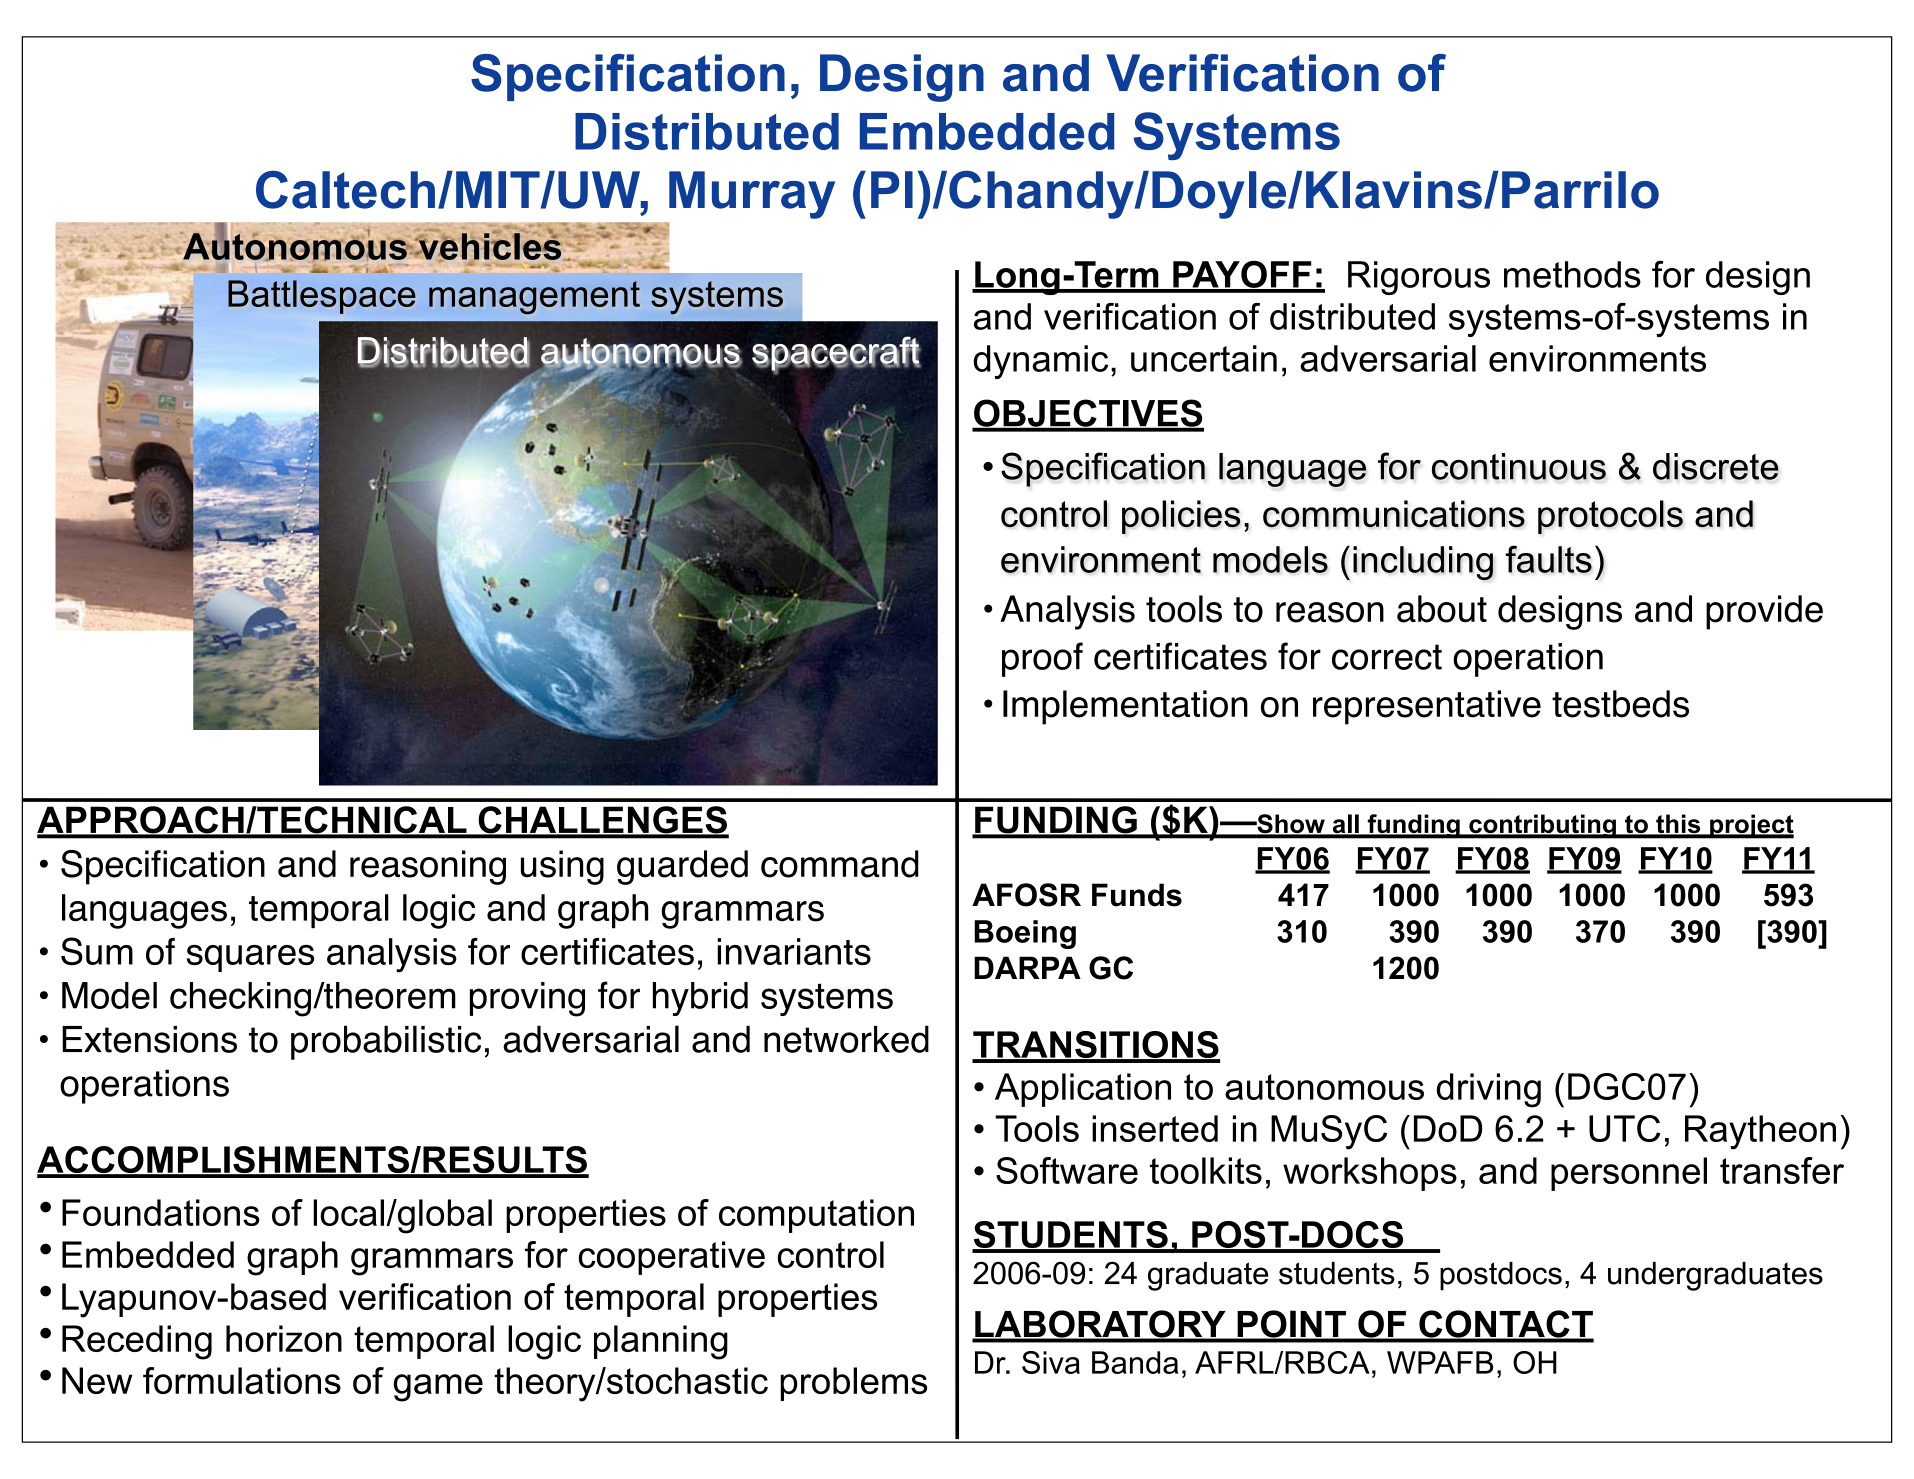  I want to click on Murray, so click(752, 195).
